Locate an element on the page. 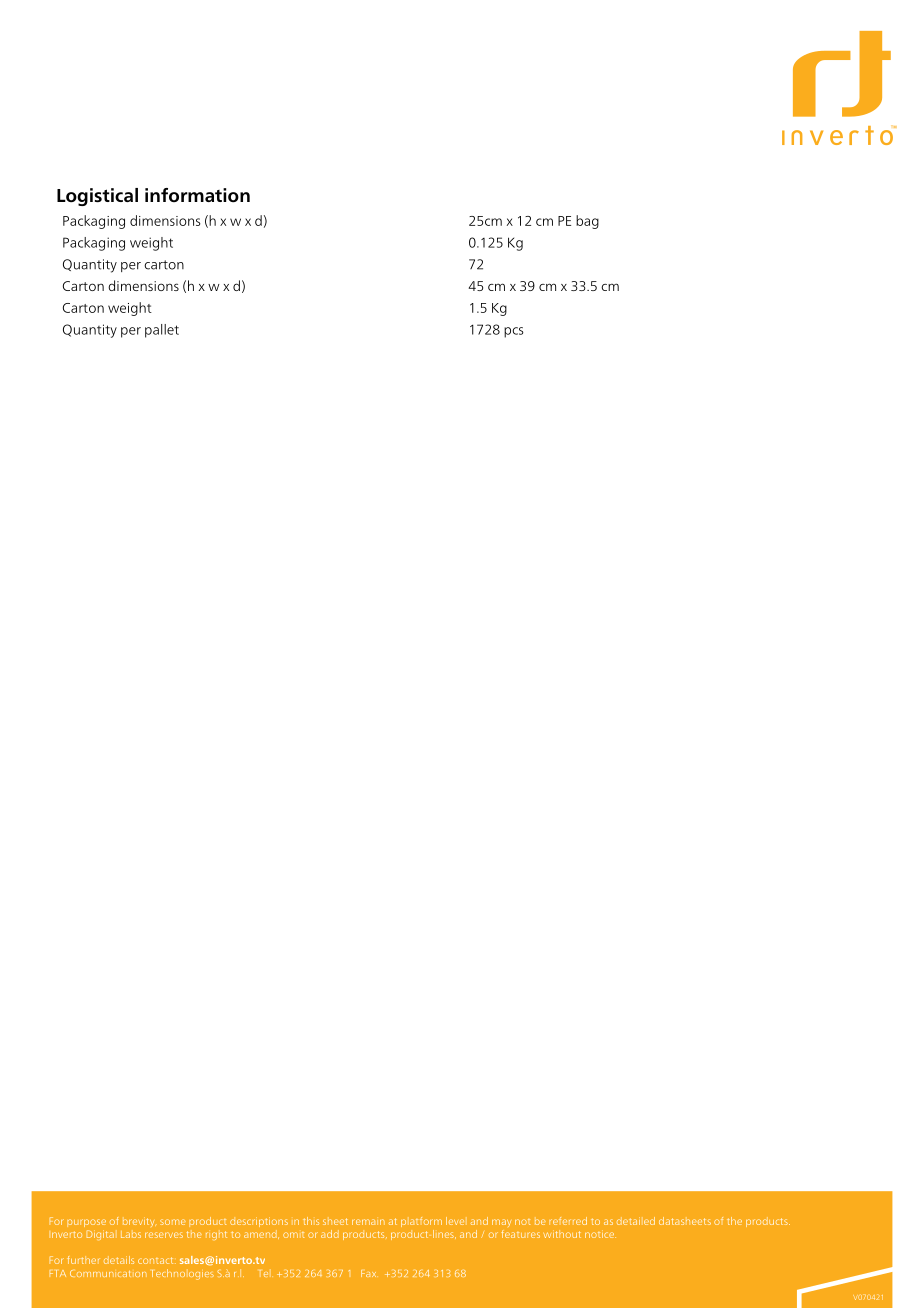  detailed is located at coordinates (636, 1221).
